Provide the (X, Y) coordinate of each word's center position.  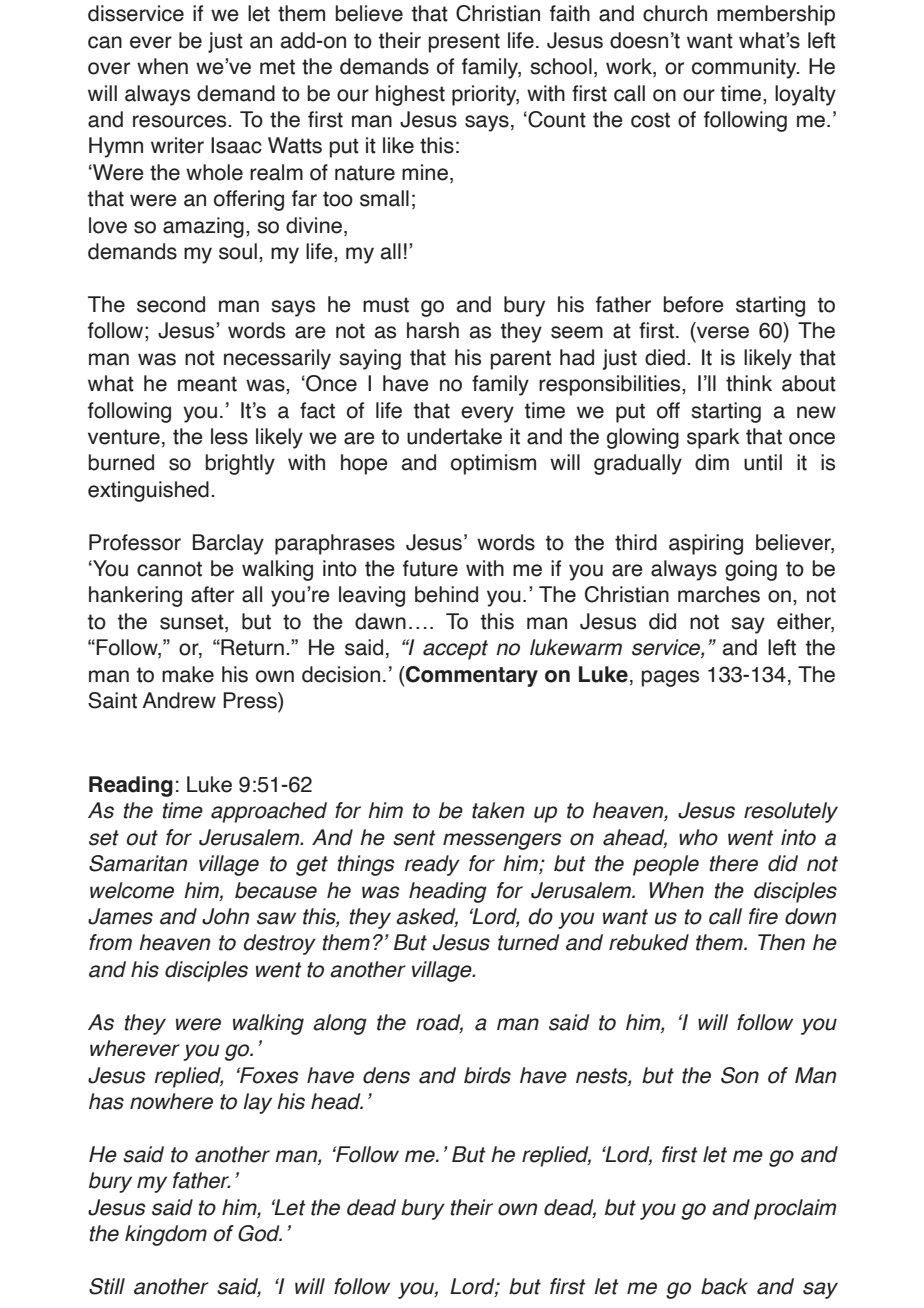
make (188, 674)
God (260, 1233)
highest (410, 95)
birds (487, 1075)
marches (719, 594)
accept (455, 650)
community (745, 68)
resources (181, 121)
